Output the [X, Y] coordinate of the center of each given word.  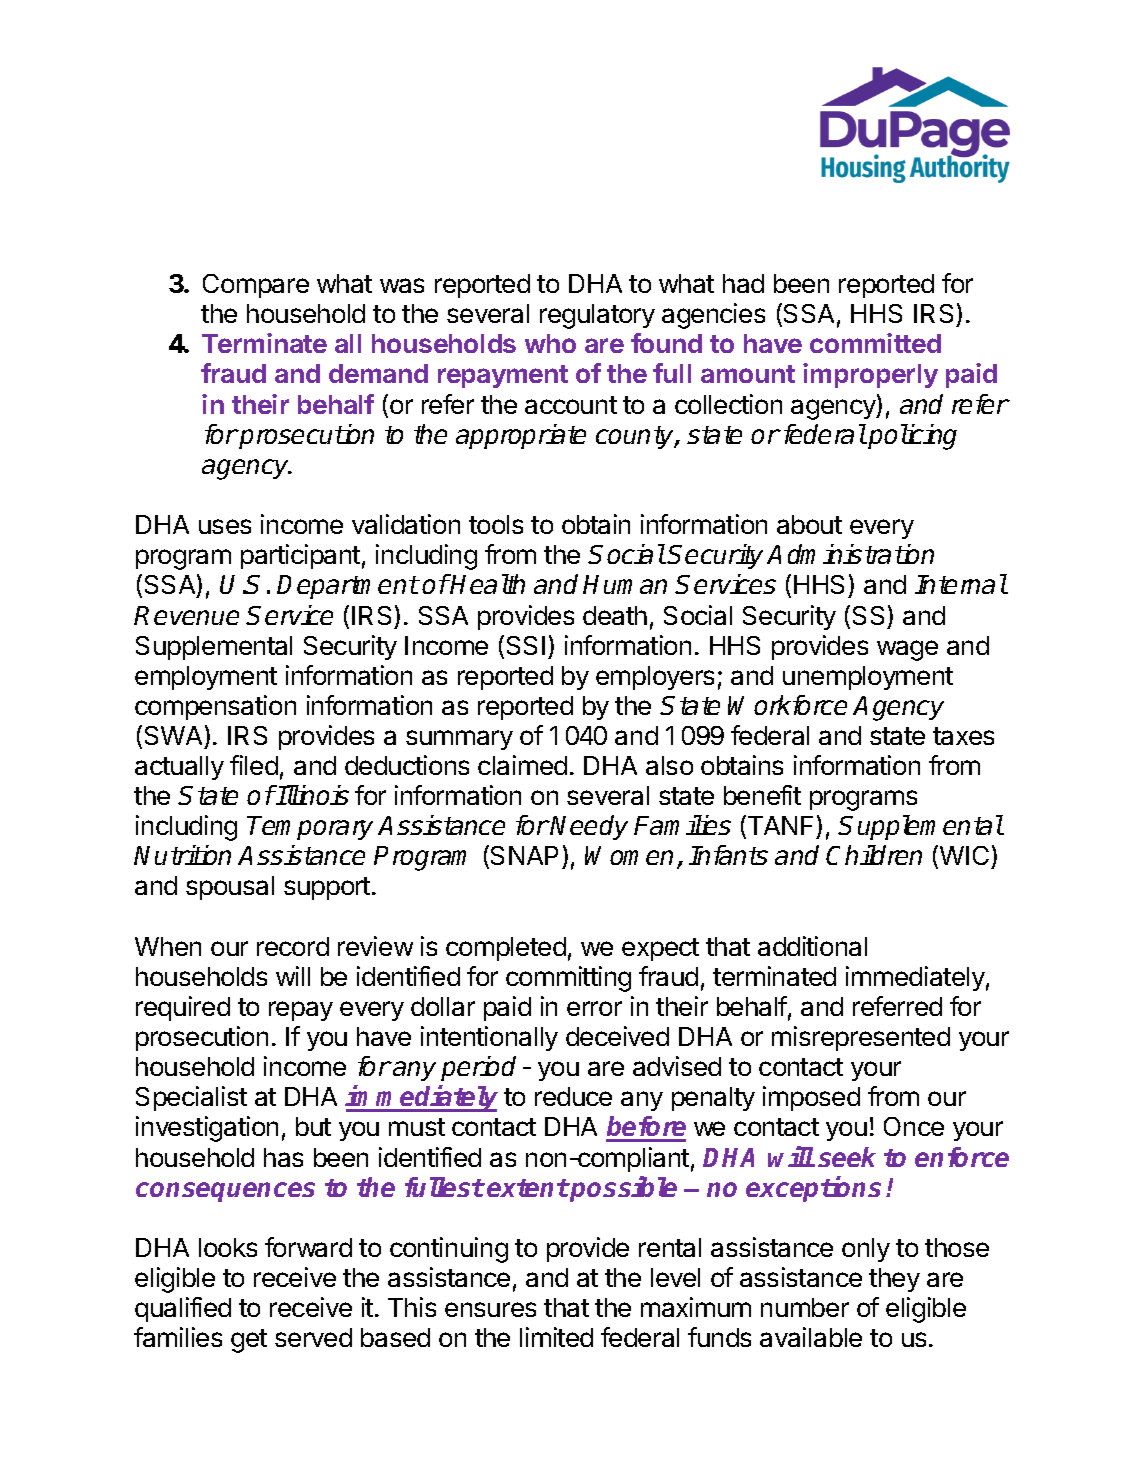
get [249, 1341]
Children [874, 855]
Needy [589, 827]
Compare [256, 286]
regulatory [597, 316]
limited [556, 1337]
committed [875, 343]
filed [254, 765]
